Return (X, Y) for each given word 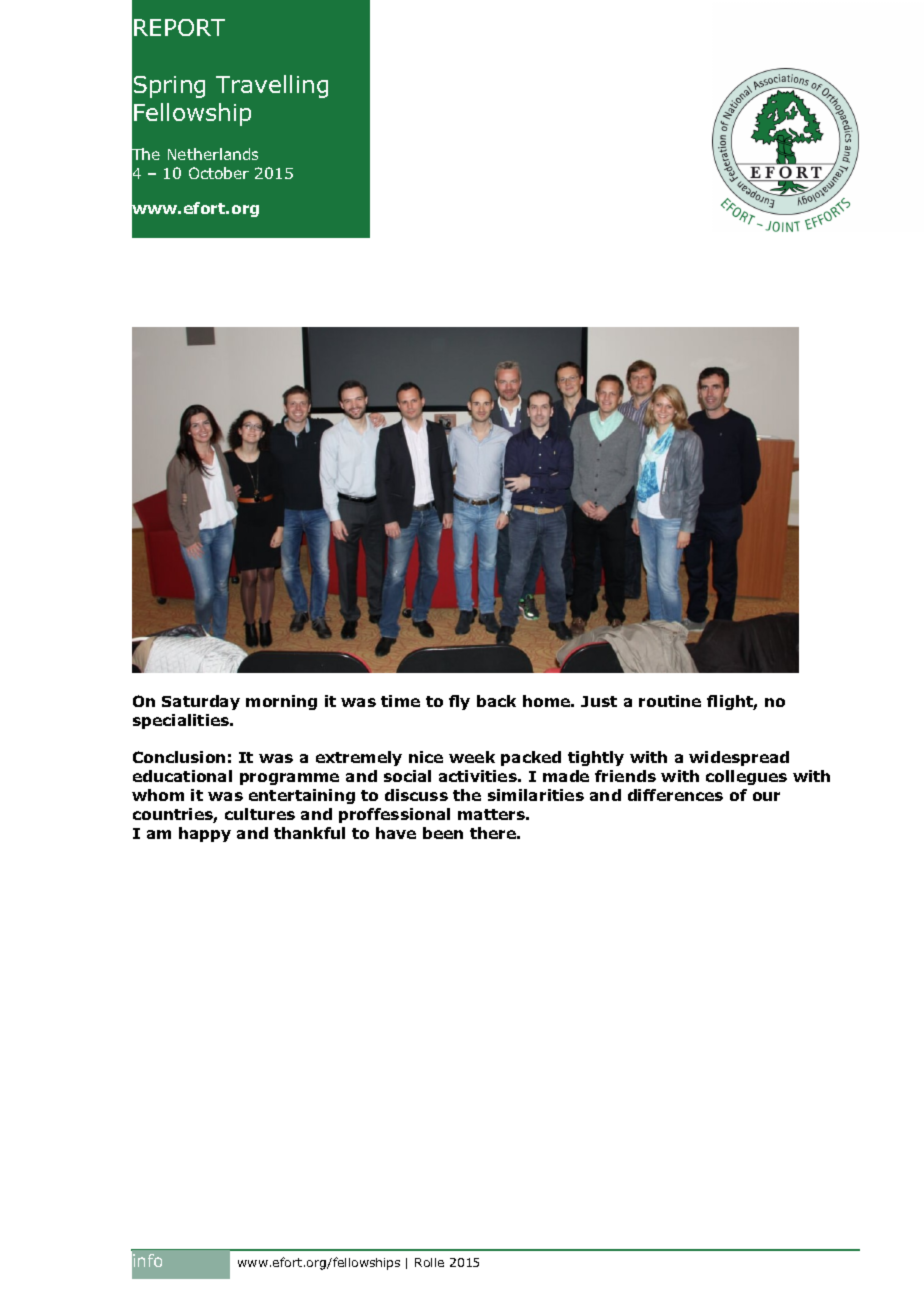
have (396, 833)
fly (459, 702)
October (219, 173)
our (766, 796)
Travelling (272, 86)
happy (205, 834)
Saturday (201, 702)
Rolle (429, 1262)
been (443, 833)
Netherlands (213, 154)
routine (670, 701)
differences (675, 795)
